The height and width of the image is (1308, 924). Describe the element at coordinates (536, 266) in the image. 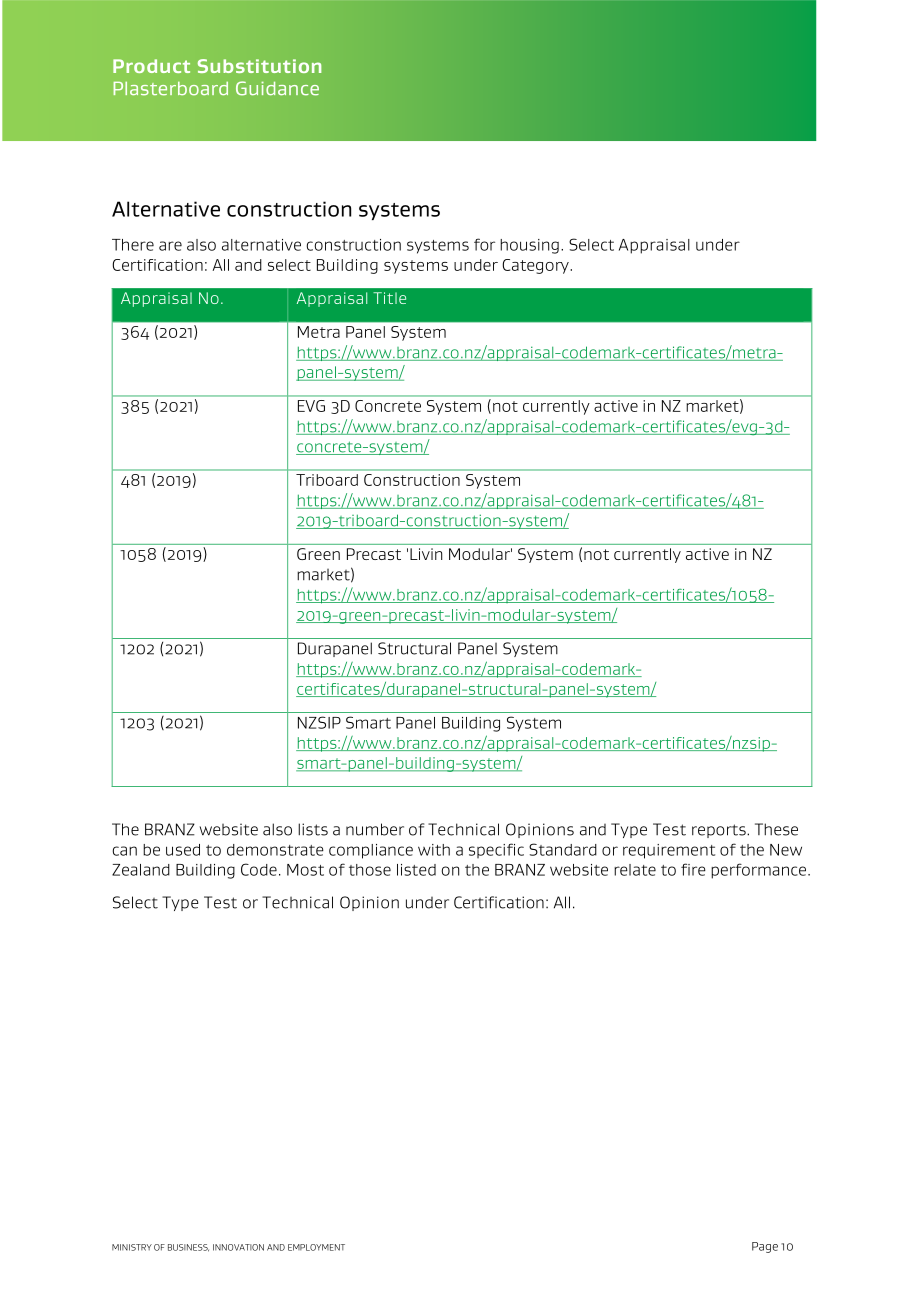

I see `Category` at that location.
